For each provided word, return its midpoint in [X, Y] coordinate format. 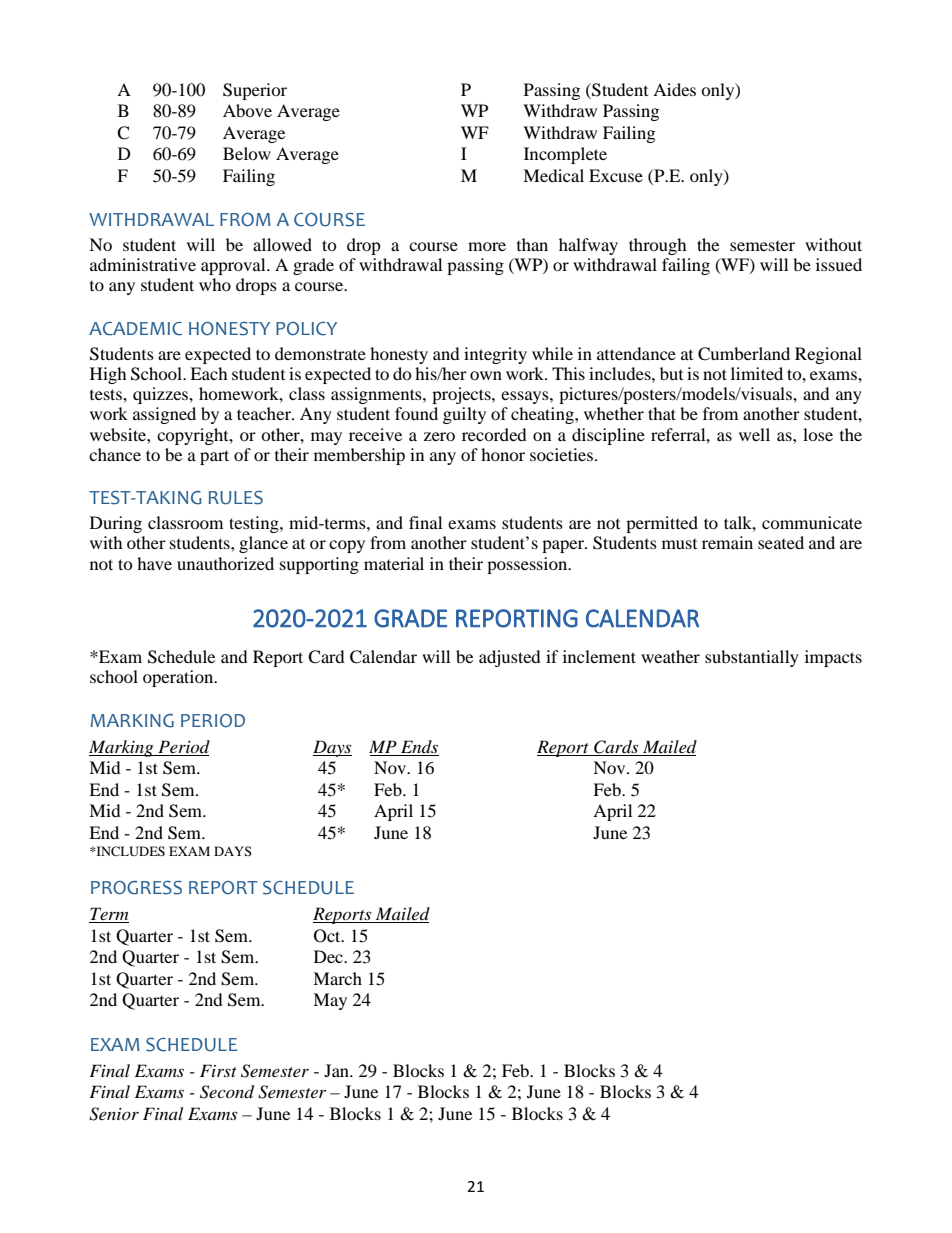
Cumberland [744, 354]
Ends [419, 748]
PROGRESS [136, 888]
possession [528, 565]
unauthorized [225, 563]
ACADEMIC [135, 329]
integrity [495, 355]
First [218, 1070]
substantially [752, 658]
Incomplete [565, 155]
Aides [674, 89]
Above [247, 110]
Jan [337, 1070]
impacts [833, 658]
